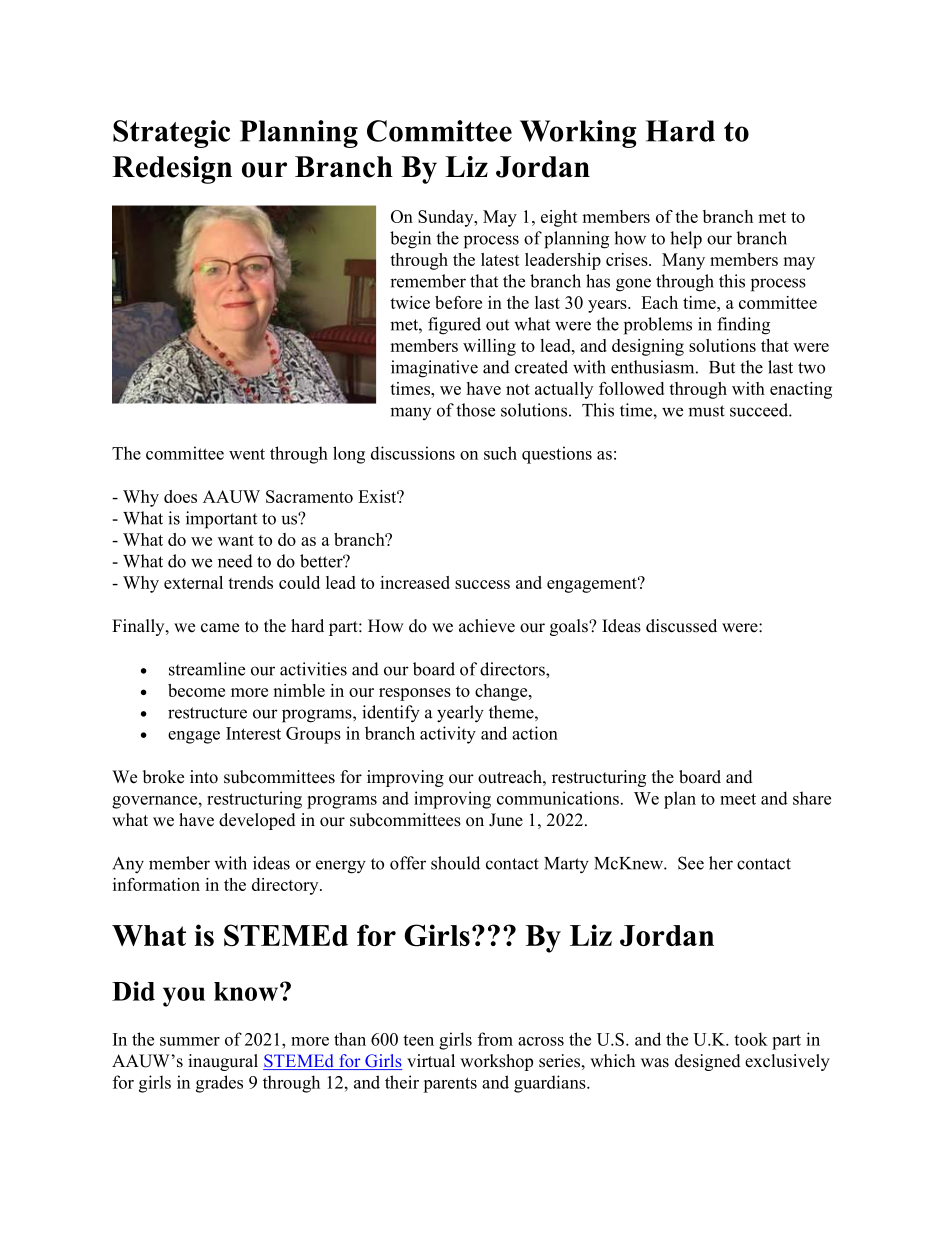 The image size is (952, 1233). I want to click on must, so click(706, 411).
